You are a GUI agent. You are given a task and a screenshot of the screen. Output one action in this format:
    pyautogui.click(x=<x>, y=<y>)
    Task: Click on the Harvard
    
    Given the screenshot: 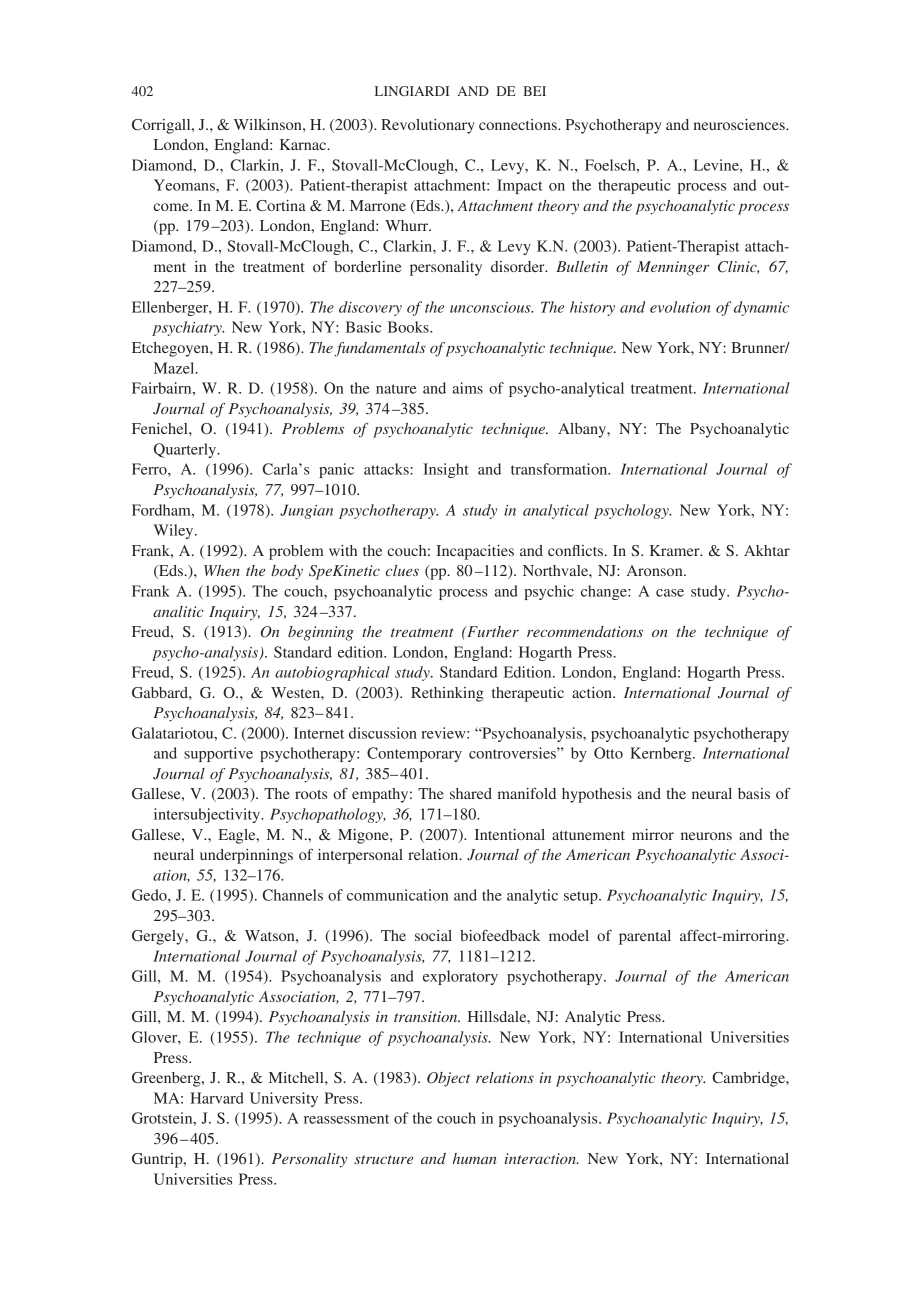 What is the action you would take?
    pyautogui.click(x=217, y=1098)
